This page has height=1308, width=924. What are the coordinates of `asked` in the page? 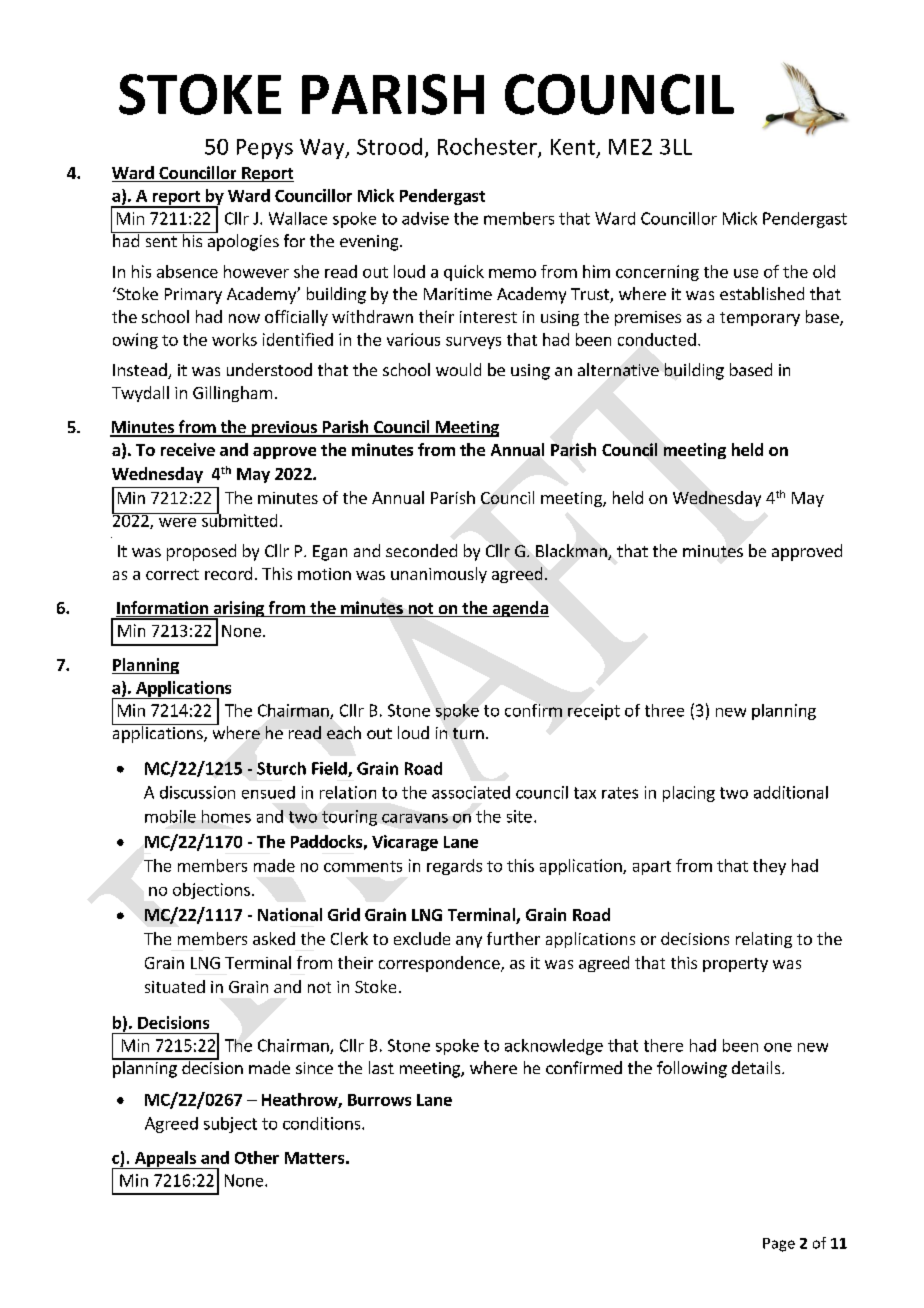 It's located at (274, 938).
